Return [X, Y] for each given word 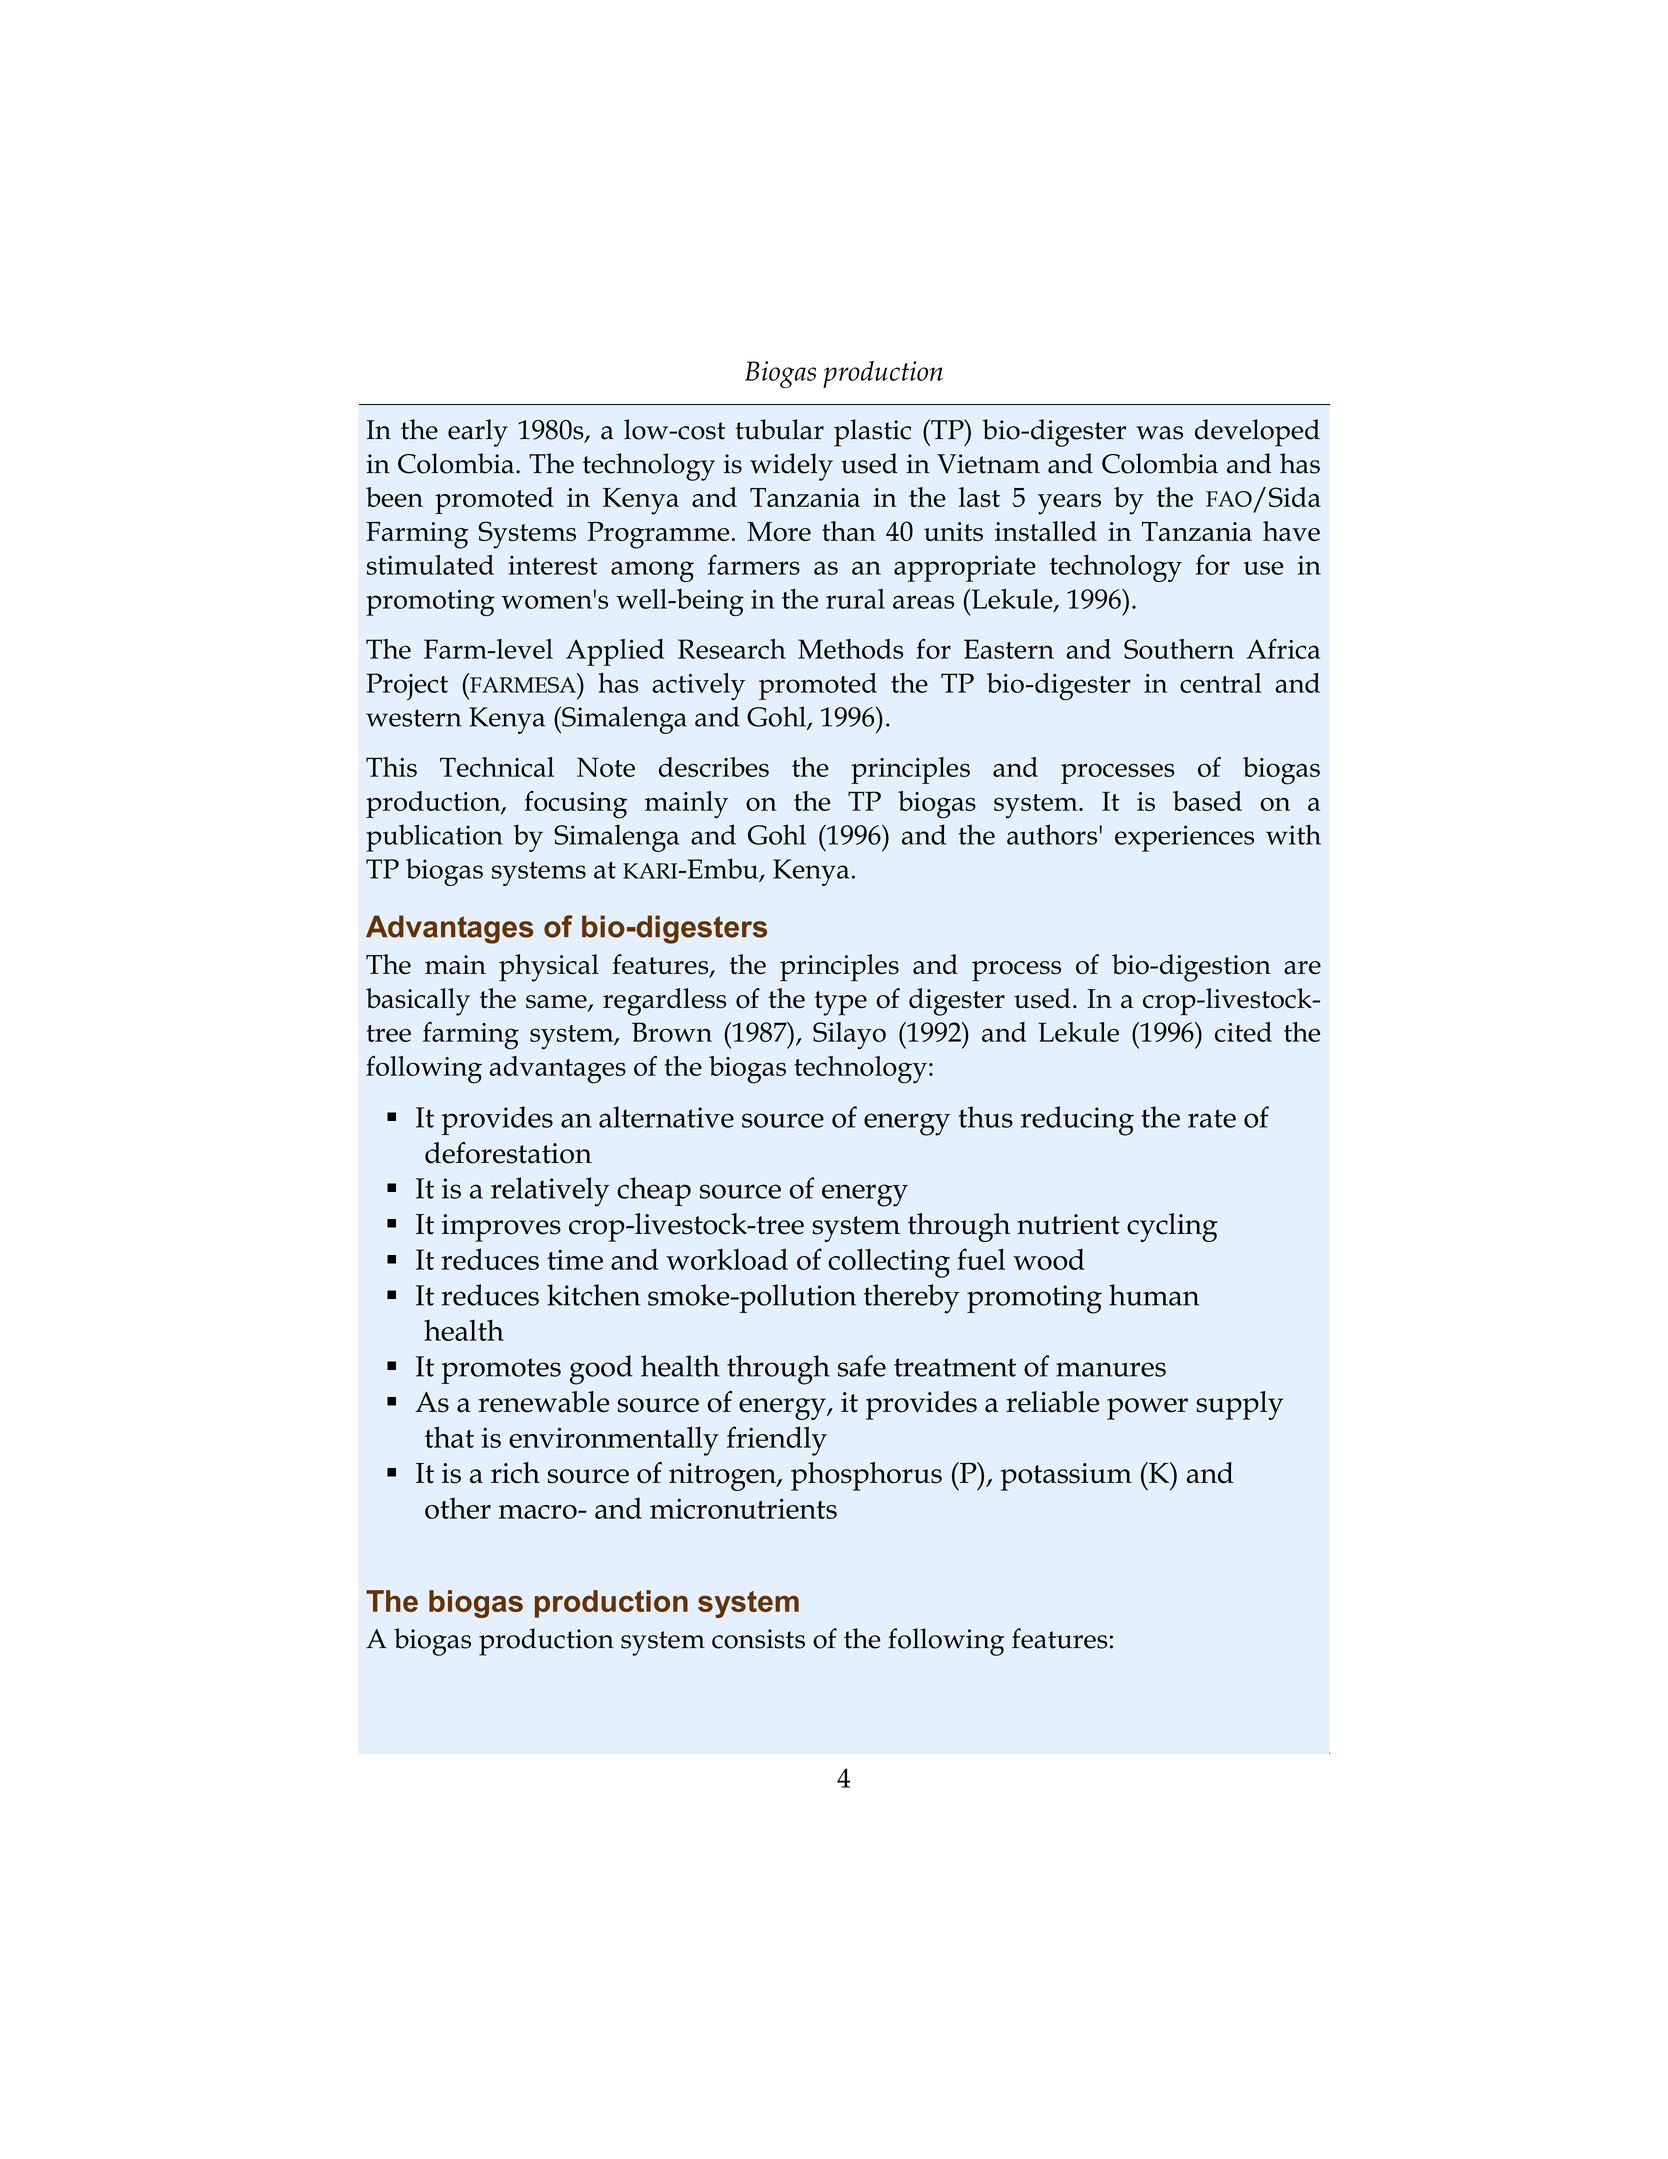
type [840, 1003]
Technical [497, 767]
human [1154, 1295]
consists [758, 1639]
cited [1243, 1032]
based [1207, 801]
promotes [501, 1371]
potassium [1066, 1477]
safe [862, 1366]
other [458, 1508]
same [557, 1003]
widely [791, 467]
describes [714, 767]
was [1159, 433]
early [478, 433]
